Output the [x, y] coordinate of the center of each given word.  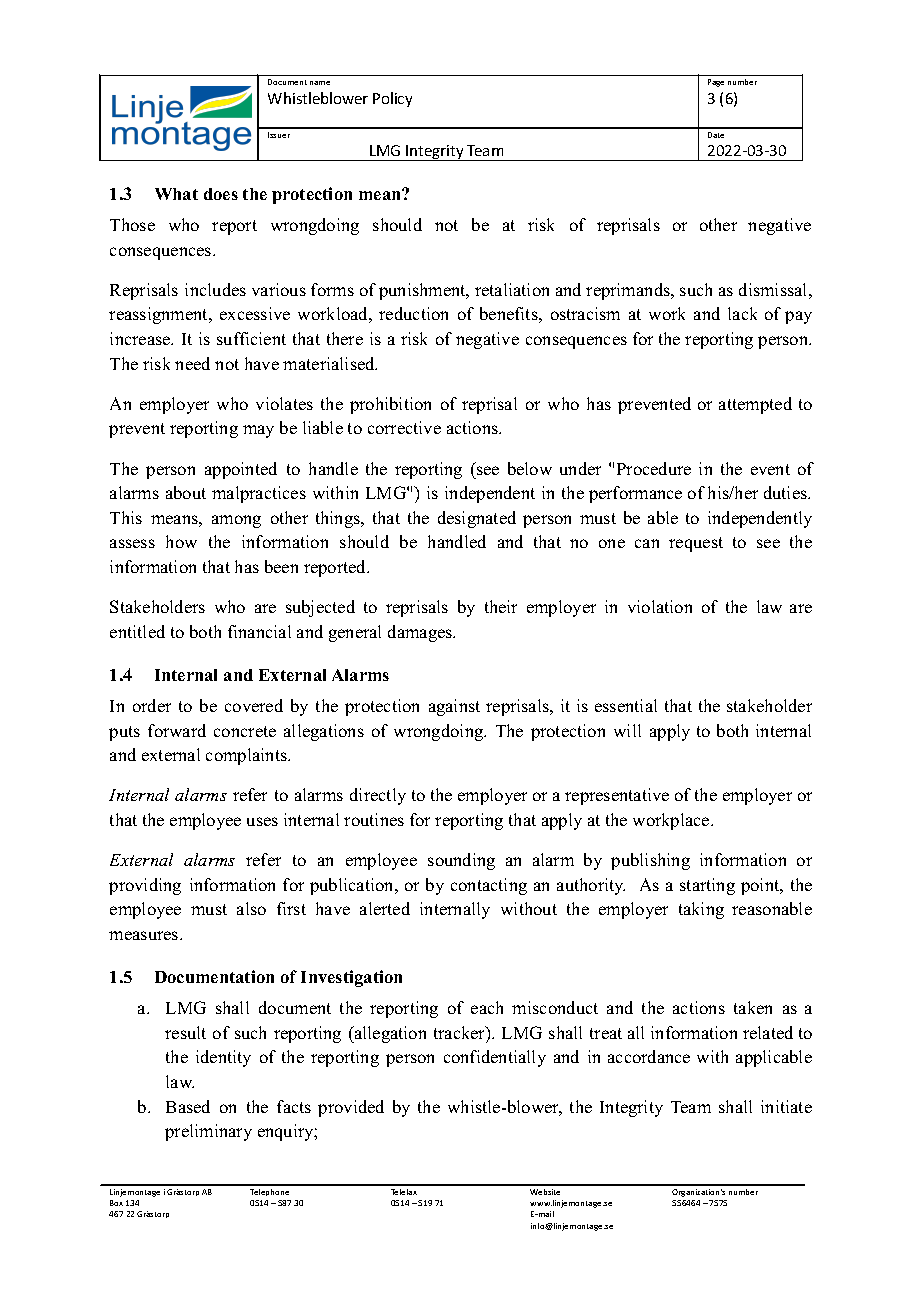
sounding [461, 861]
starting [707, 886]
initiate [786, 1106]
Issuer [279, 135]
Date [716, 135]
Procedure [654, 468]
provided [351, 1108]
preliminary [208, 1132]
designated [477, 519]
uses [262, 821]
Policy [392, 99]
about [186, 492]
